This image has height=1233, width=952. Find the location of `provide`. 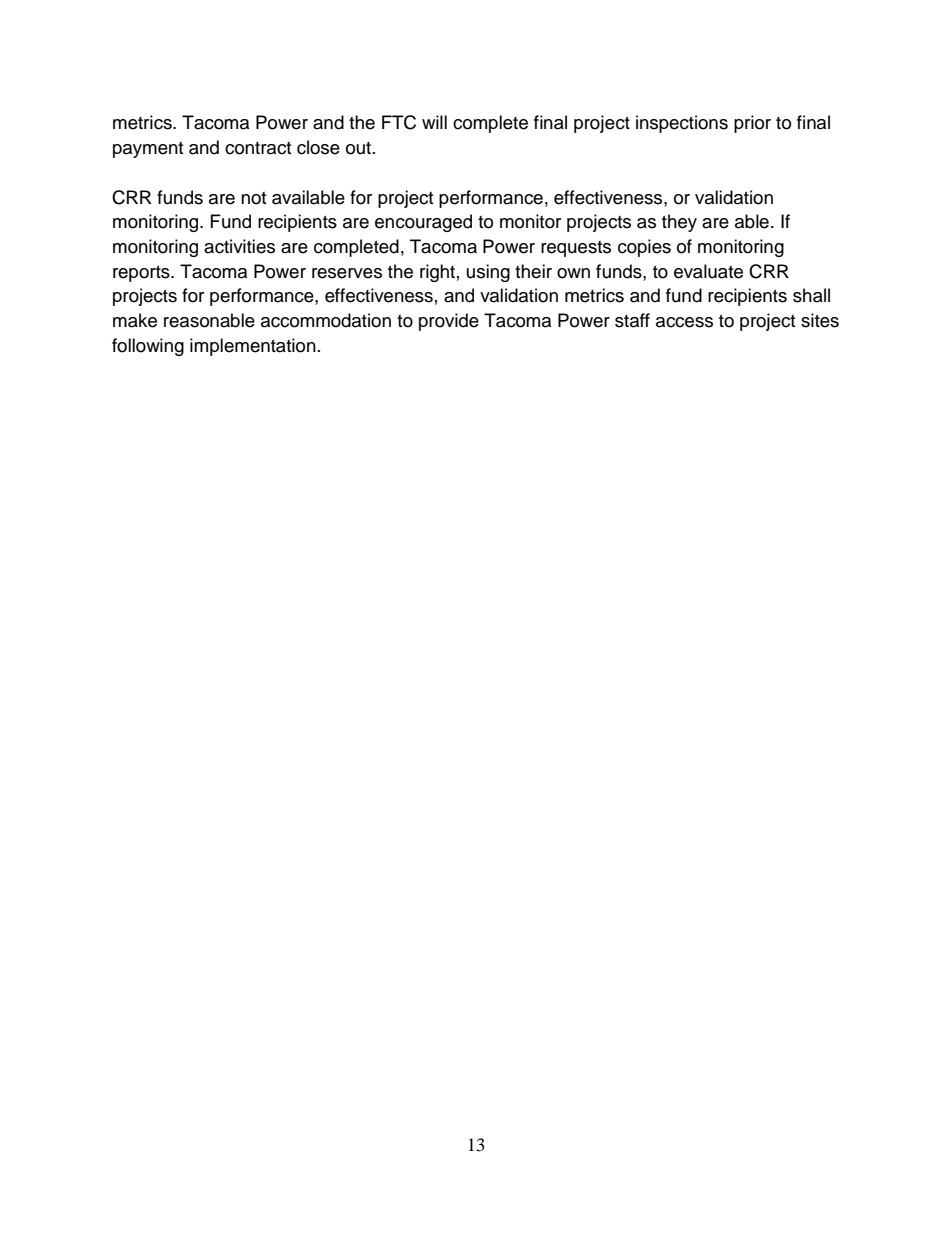

provide is located at coordinates (449, 322).
